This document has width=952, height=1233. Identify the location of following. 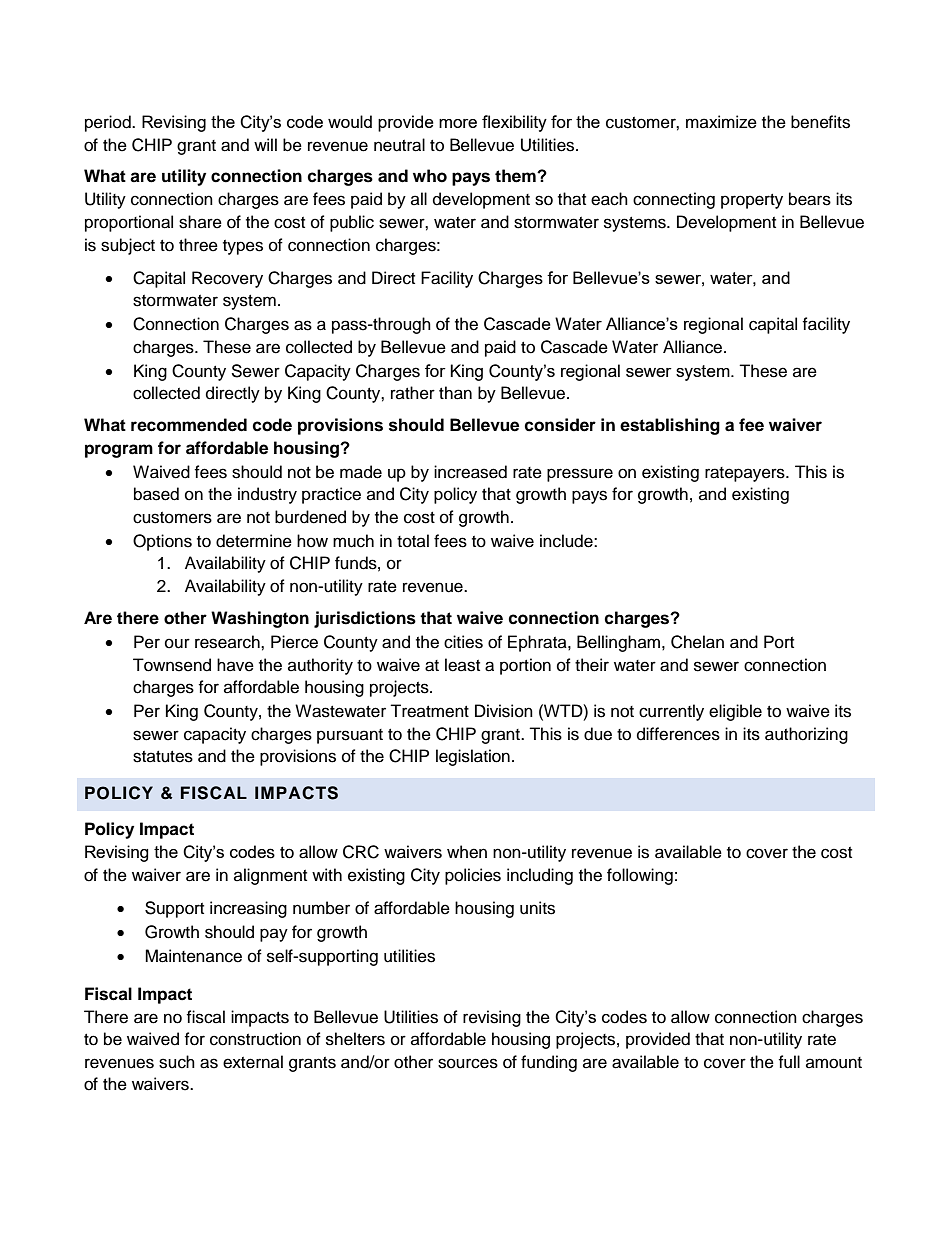
(640, 876).
